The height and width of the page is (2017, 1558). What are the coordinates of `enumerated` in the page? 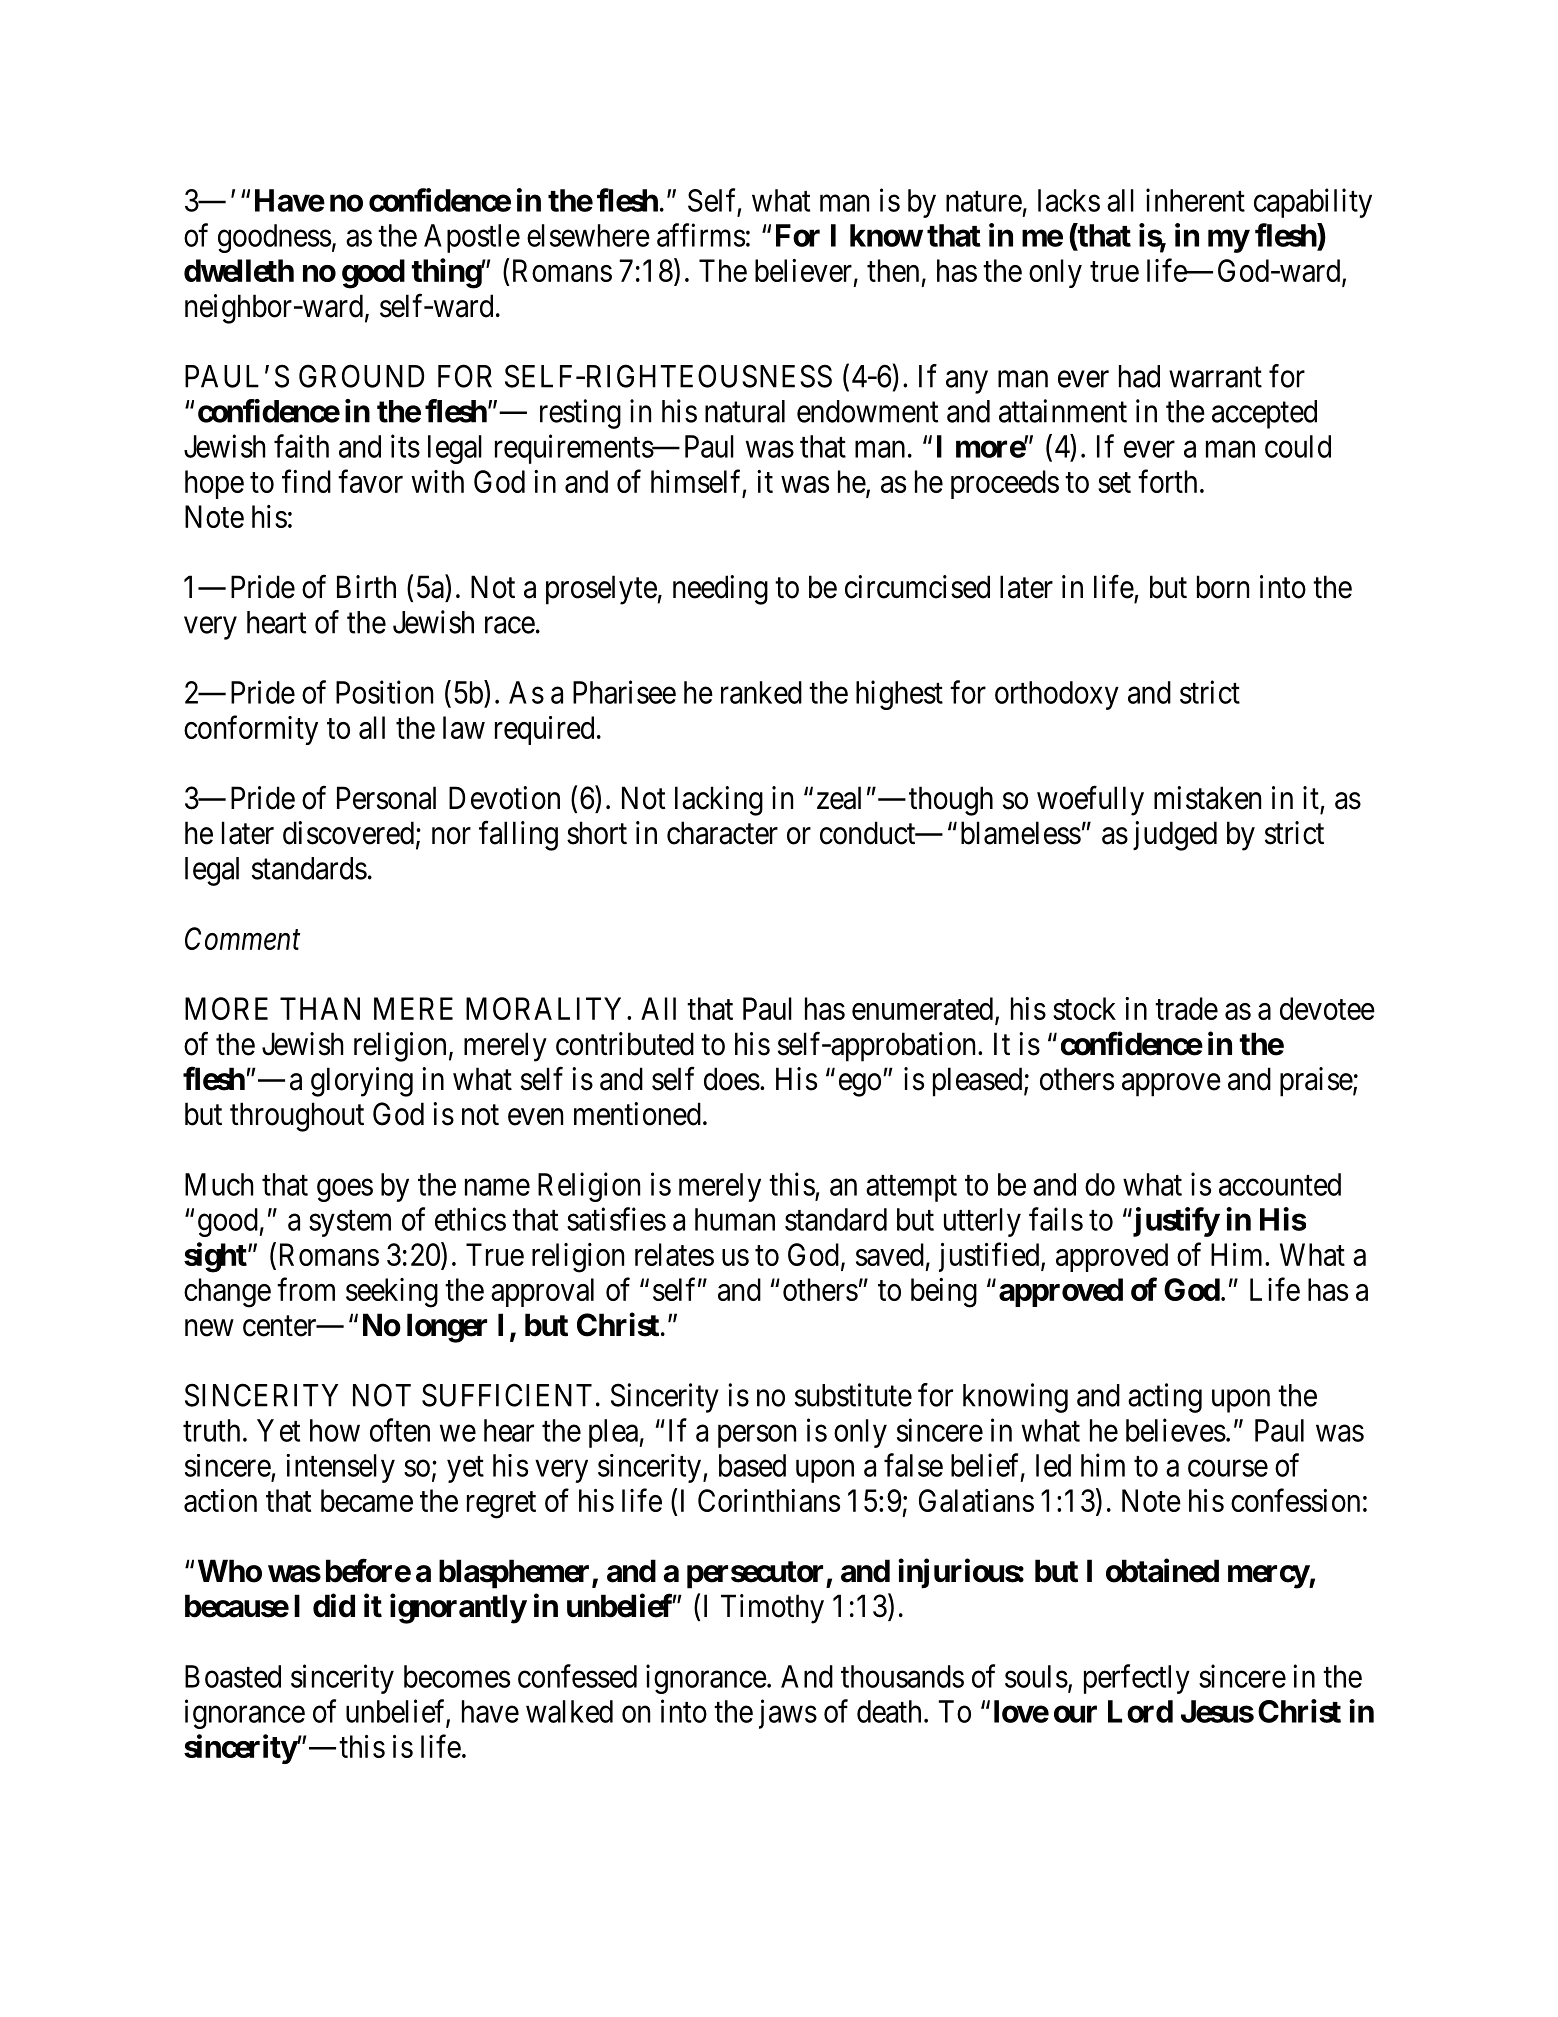 It's located at (924, 1010).
